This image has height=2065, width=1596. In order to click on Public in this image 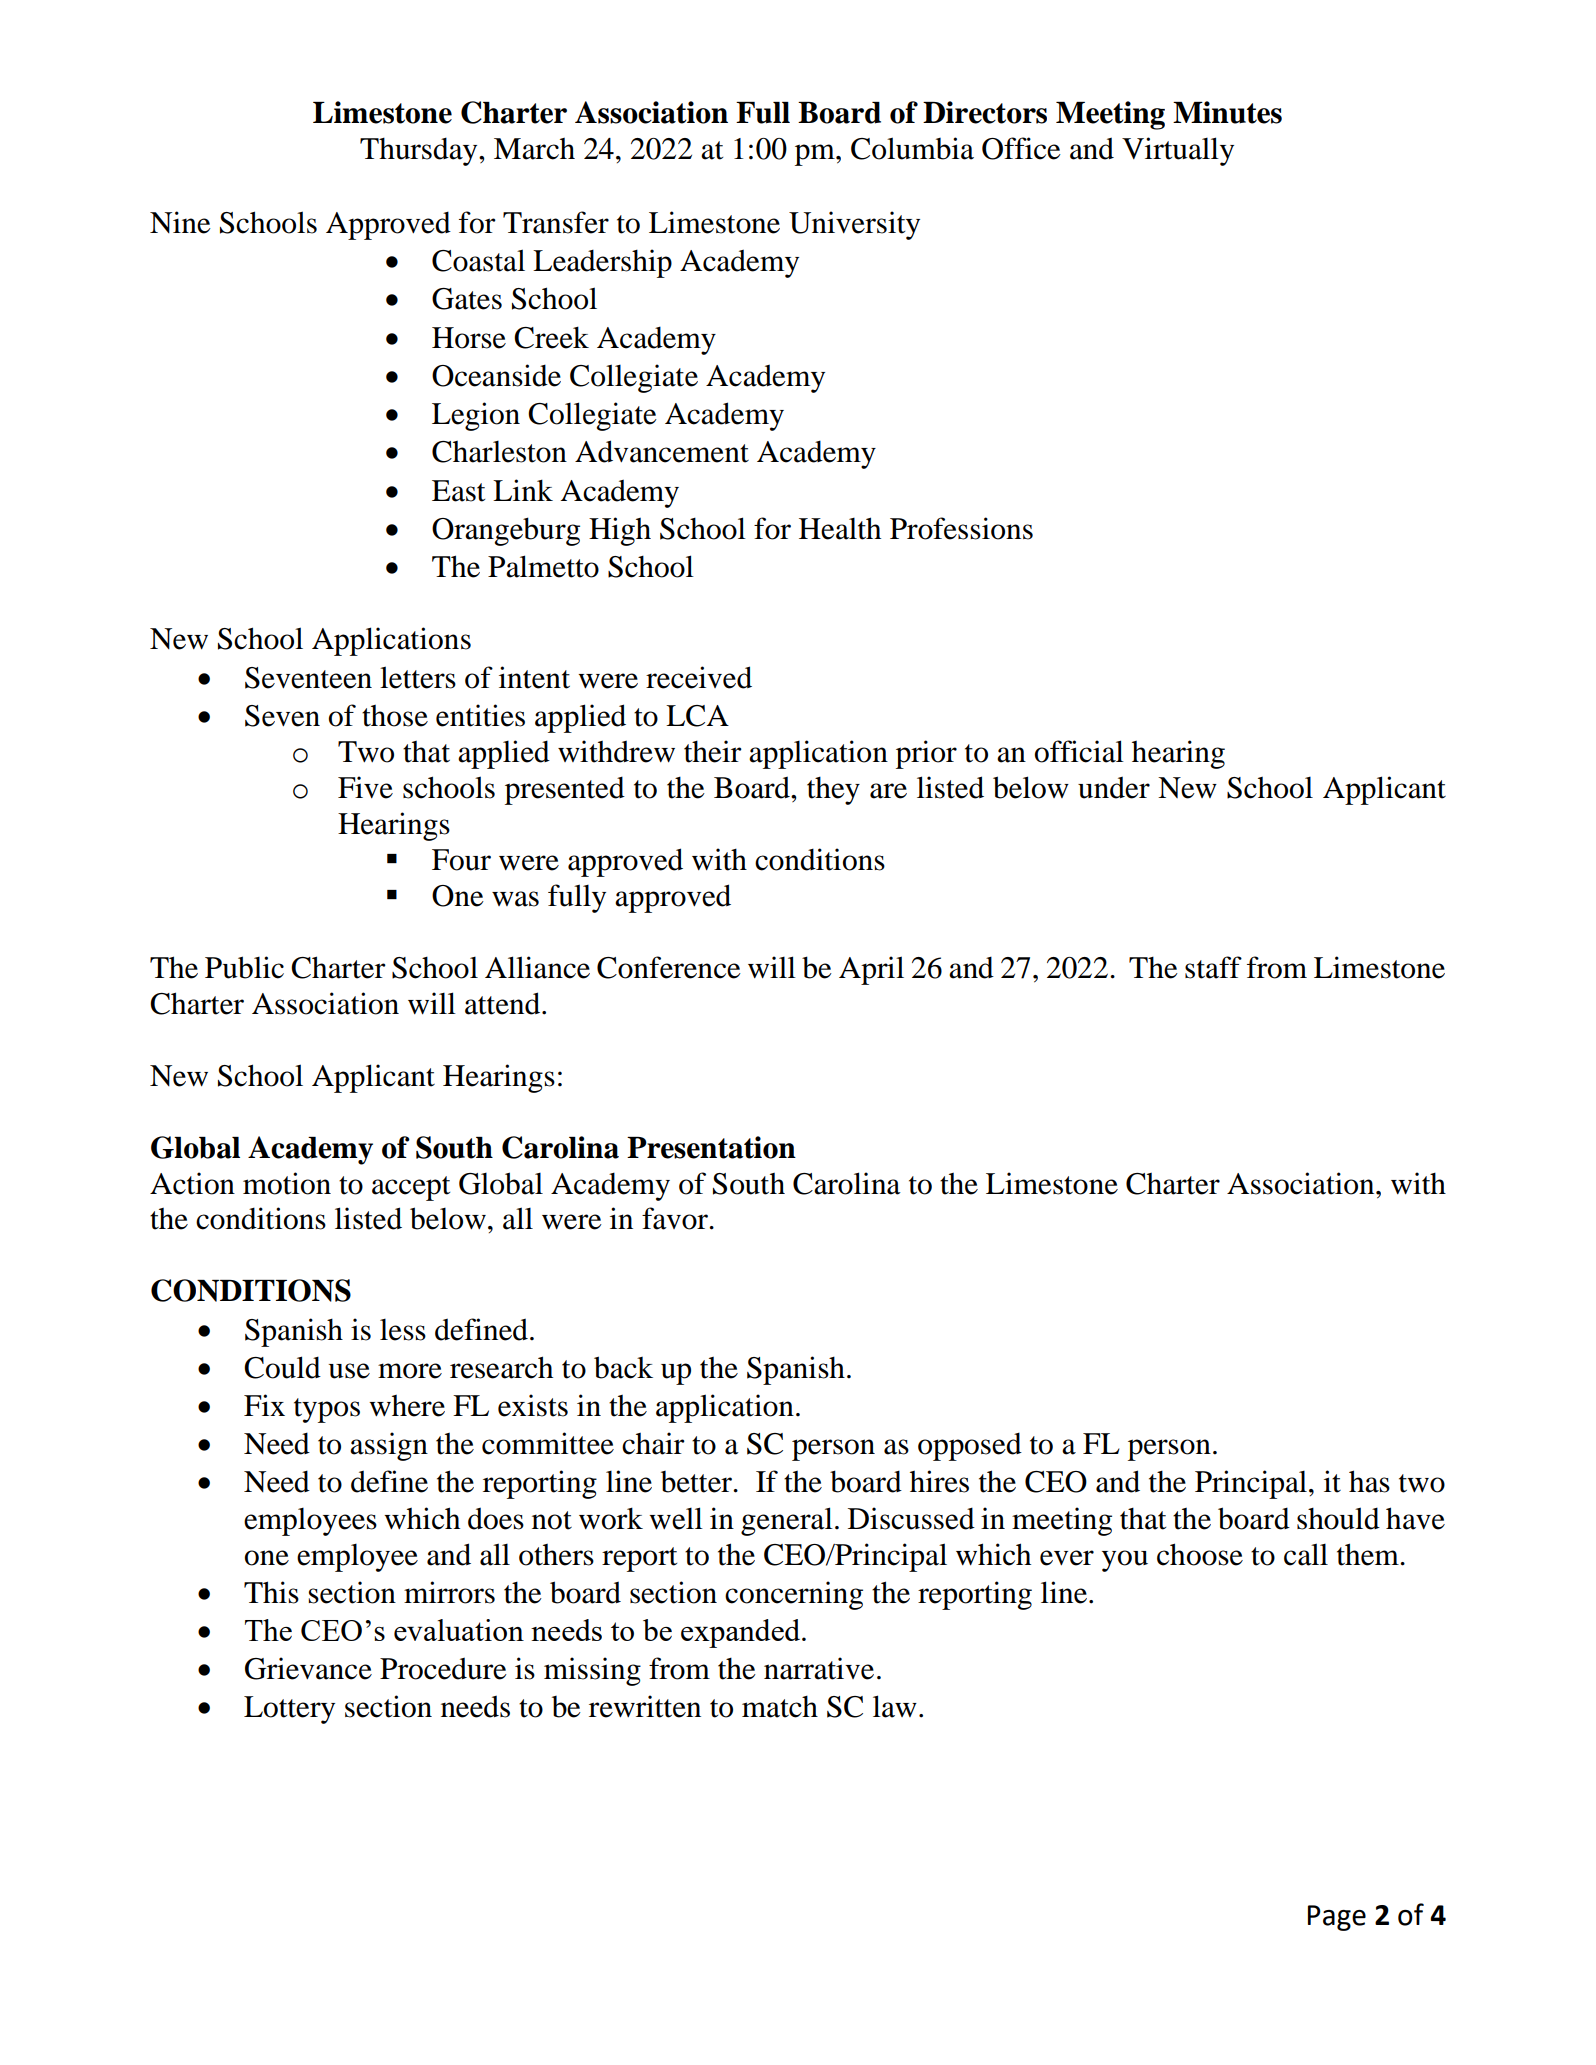, I will do `click(244, 967)`.
